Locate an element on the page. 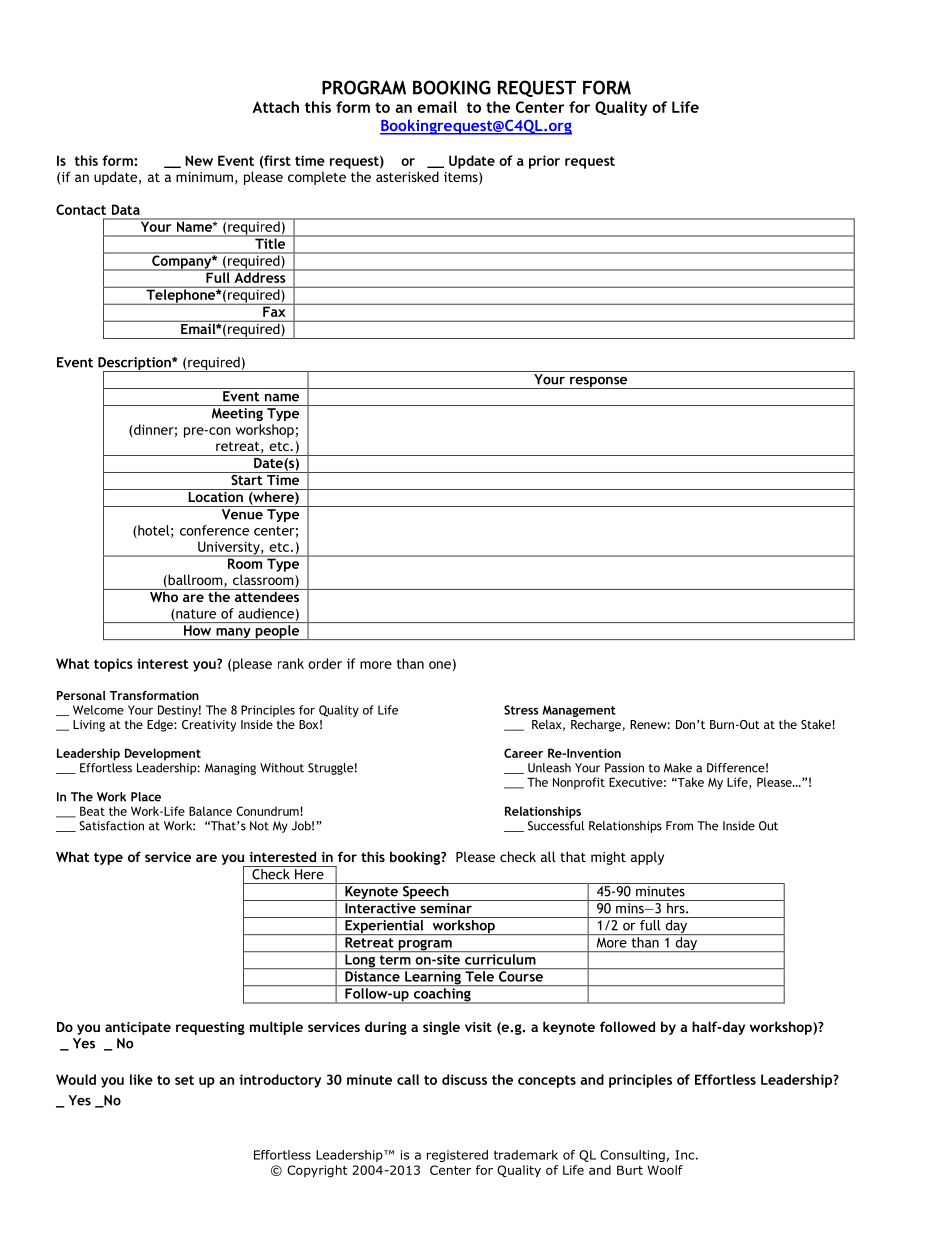 The image size is (952, 1233). complete is located at coordinates (317, 178).
